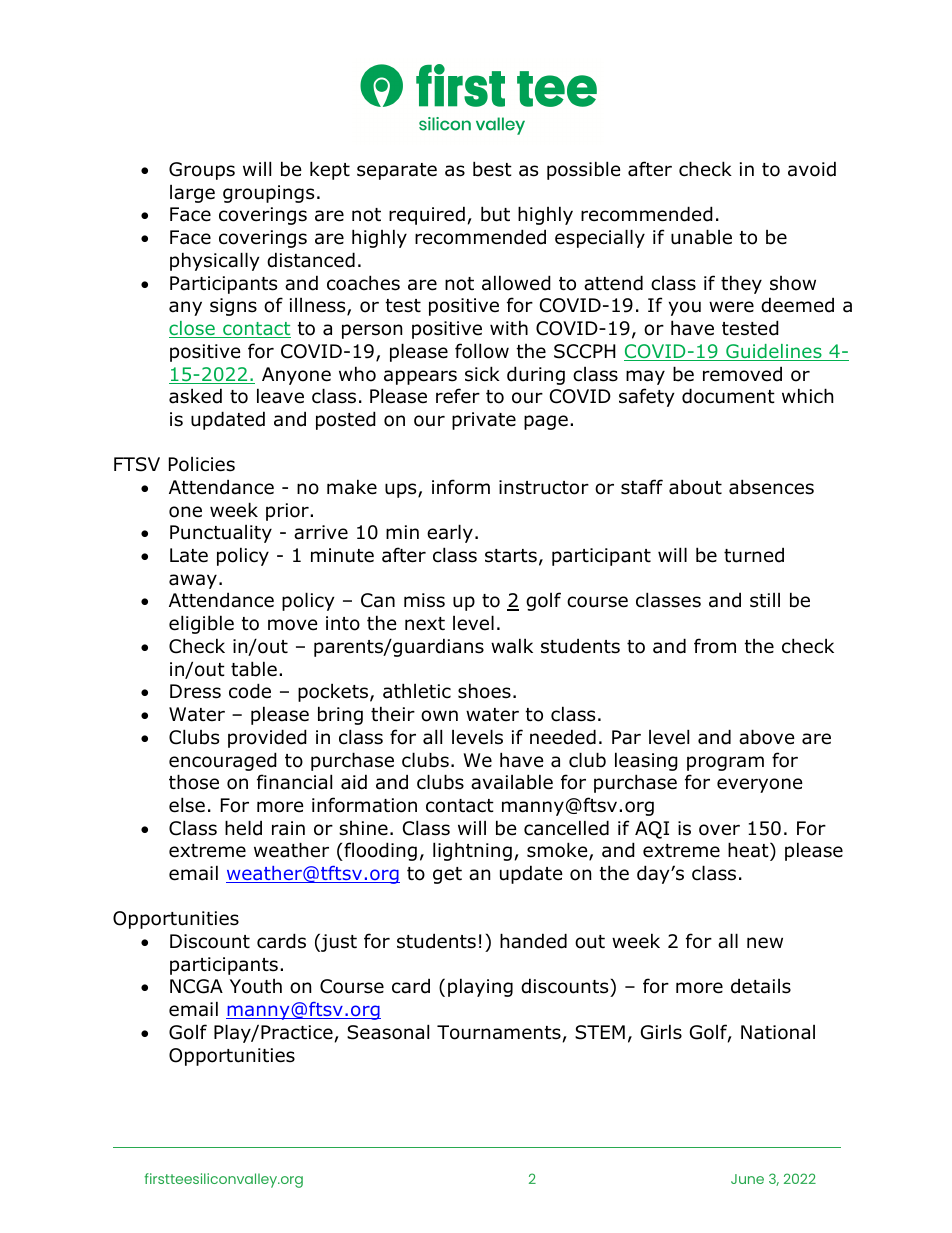 This screenshot has height=1233, width=952. Describe the element at coordinates (482, 374) in the screenshot. I see `sick` at that location.
